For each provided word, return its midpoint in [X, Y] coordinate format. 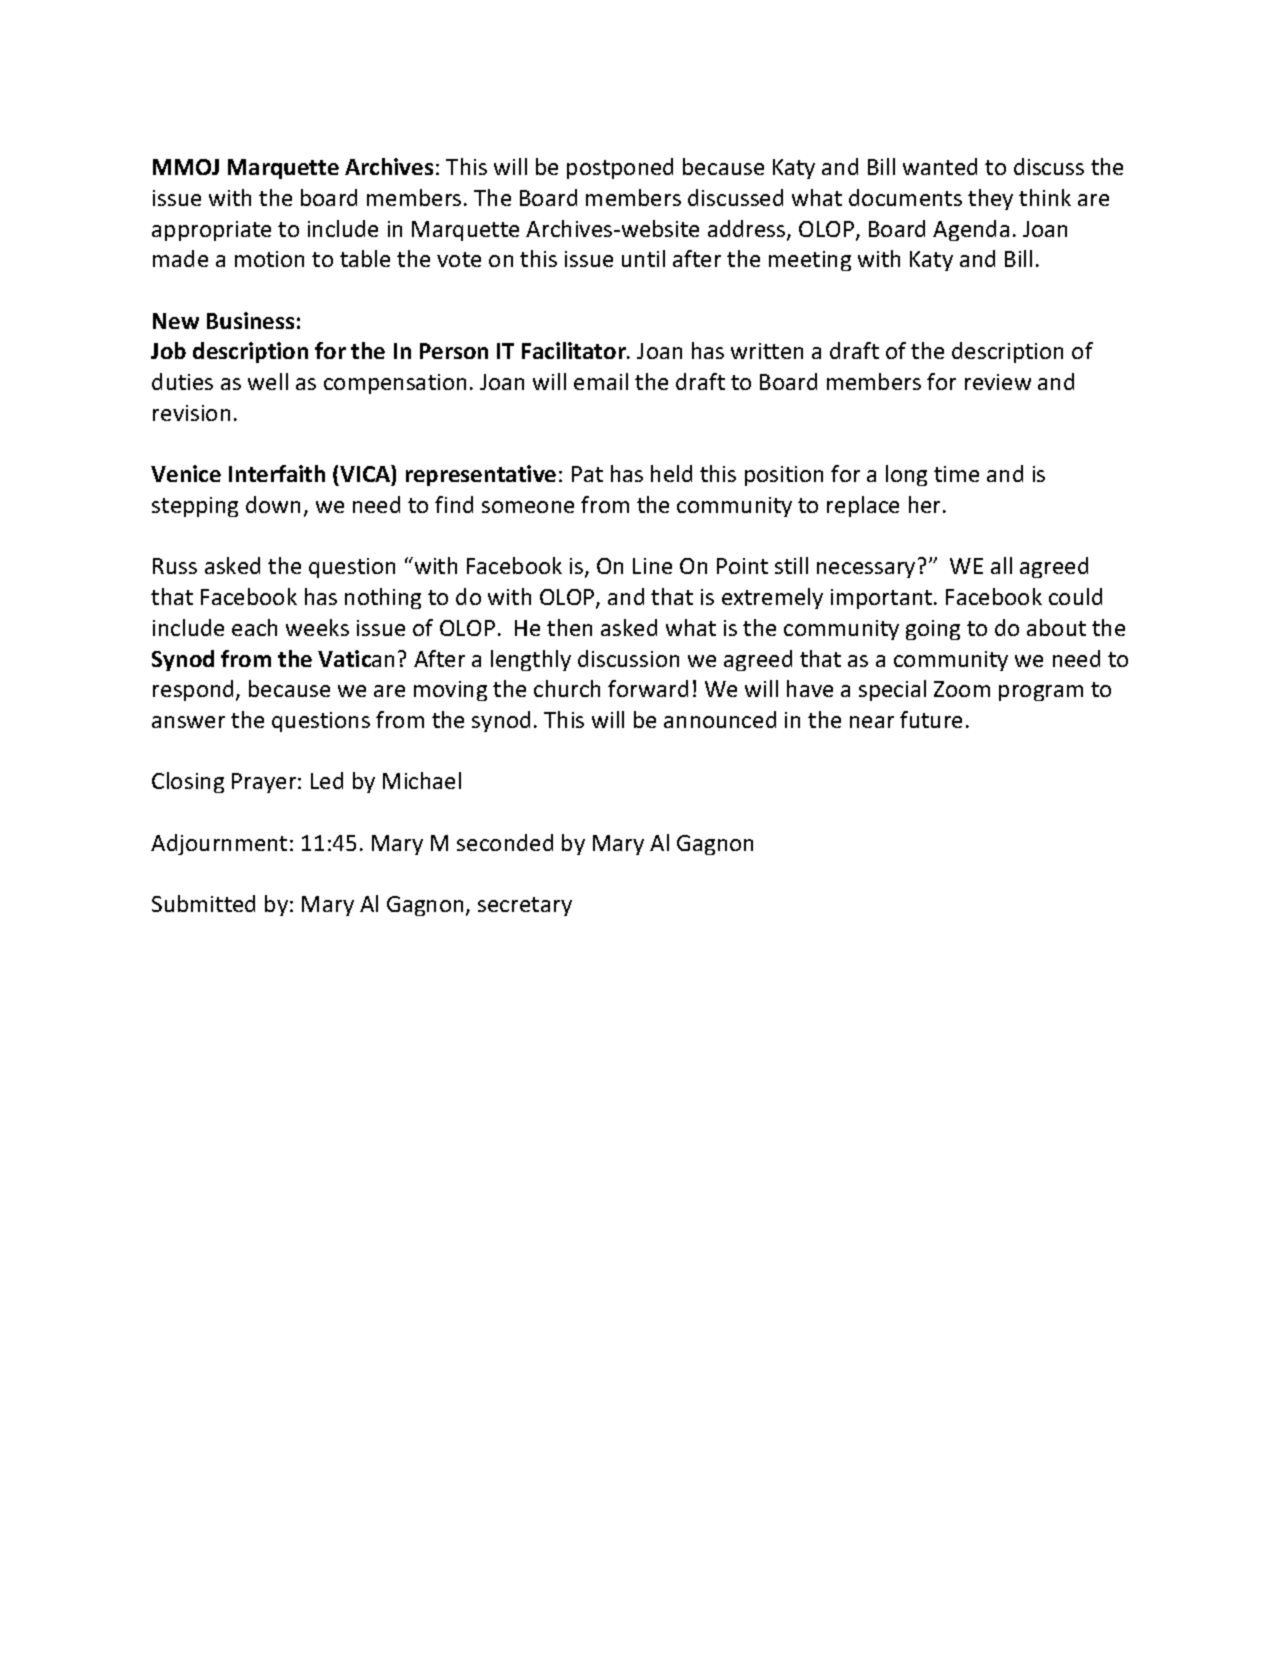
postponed [620, 168]
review [998, 382]
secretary [525, 906]
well [268, 381]
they [990, 199]
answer [188, 722]
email [601, 381]
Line [652, 566]
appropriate [211, 231]
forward [648, 688]
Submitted [203, 903]
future [931, 719]
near [872, 722]
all [1001, 565]
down [273, 504]
